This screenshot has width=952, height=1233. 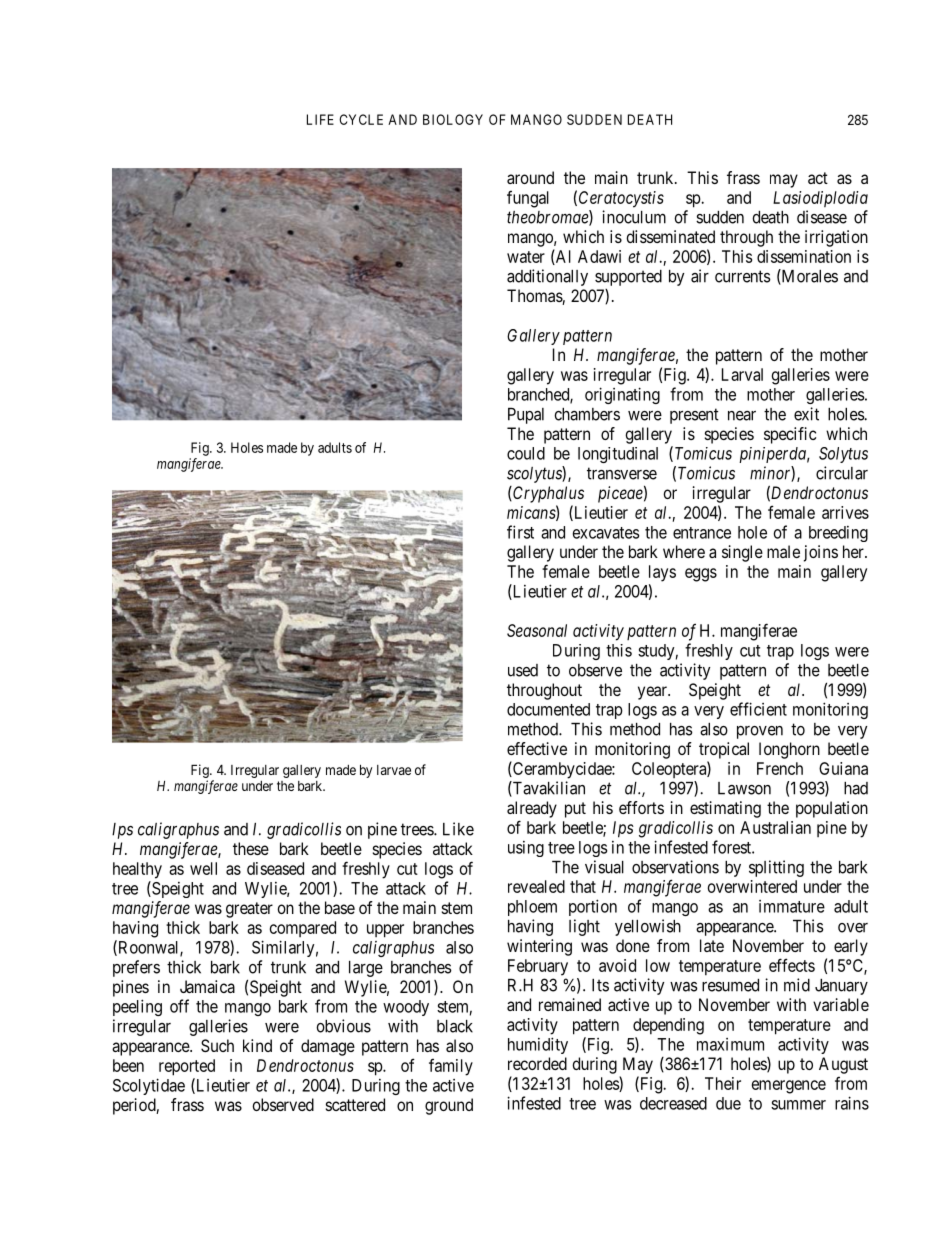 What do you see at coordinates (789, 1087) in the screenshot?
I see `emergence` at bounding box center [789, 1087].
